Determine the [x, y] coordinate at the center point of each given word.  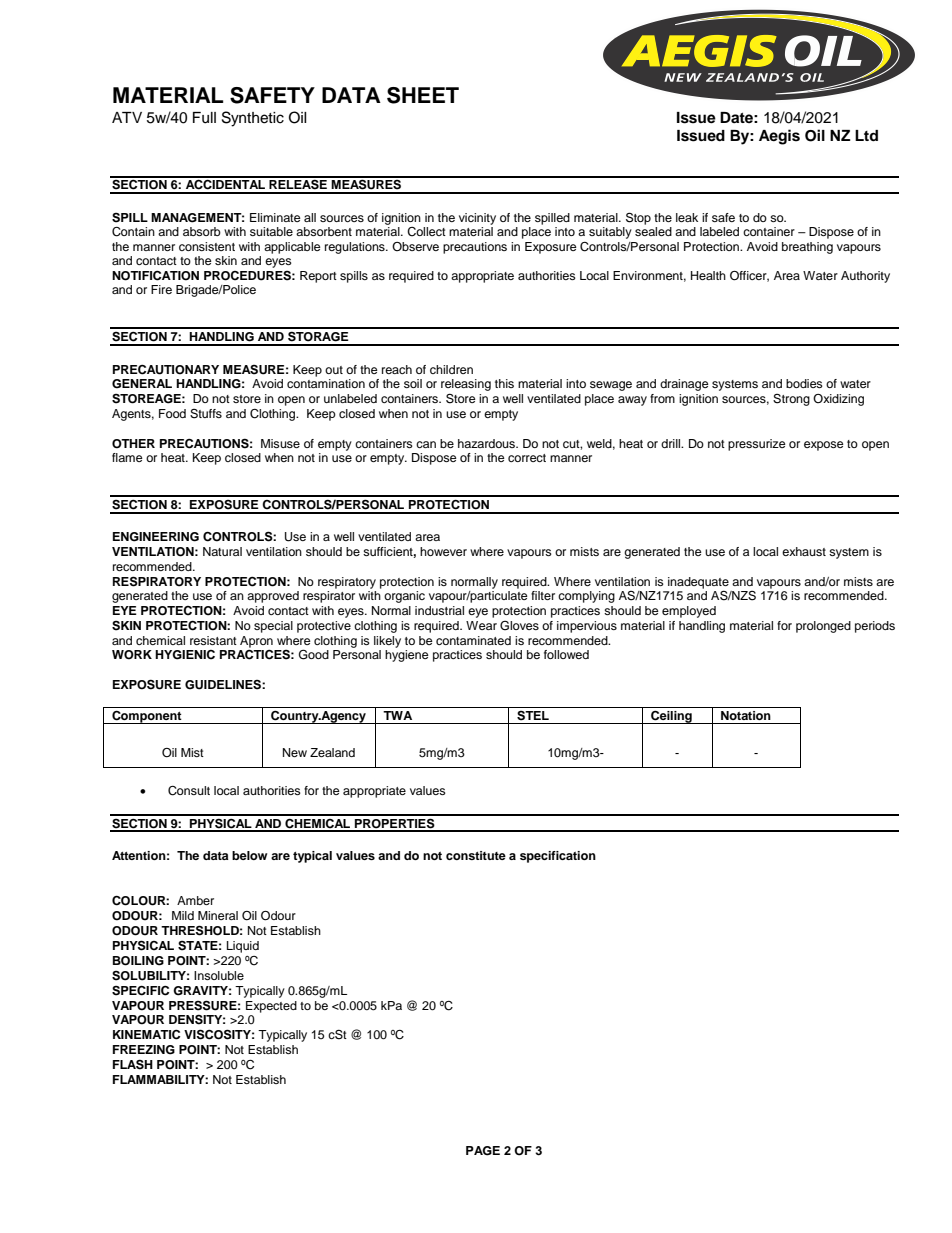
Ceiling [671, 717]
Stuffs [206, 414]
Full [204, 118]
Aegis [779, 137]
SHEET [423, 95]
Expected [271, 1007]
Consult [189, 791]
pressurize [757, 445]
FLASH [133, 1064]
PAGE [483, 1151]
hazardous [487, 443]
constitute [476, 855]
